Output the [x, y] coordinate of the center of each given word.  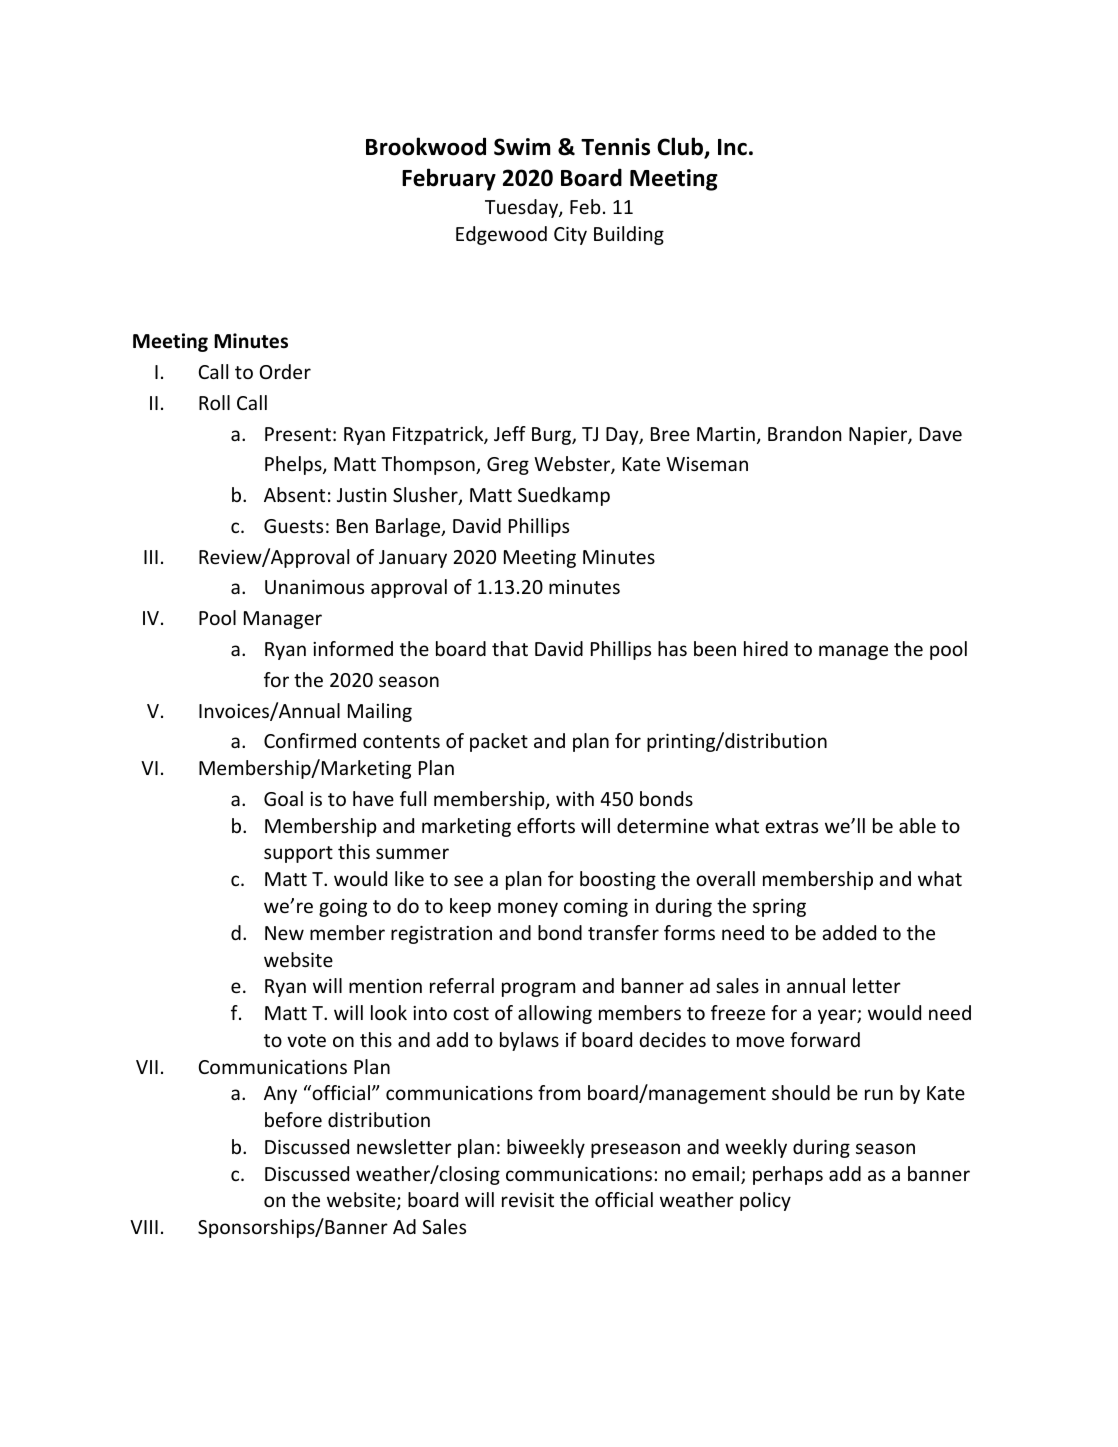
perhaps [788, 1175]
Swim [522, 147]
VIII [144, 1227]
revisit [528, 1200]
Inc [732, 147]
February [449, 179]
